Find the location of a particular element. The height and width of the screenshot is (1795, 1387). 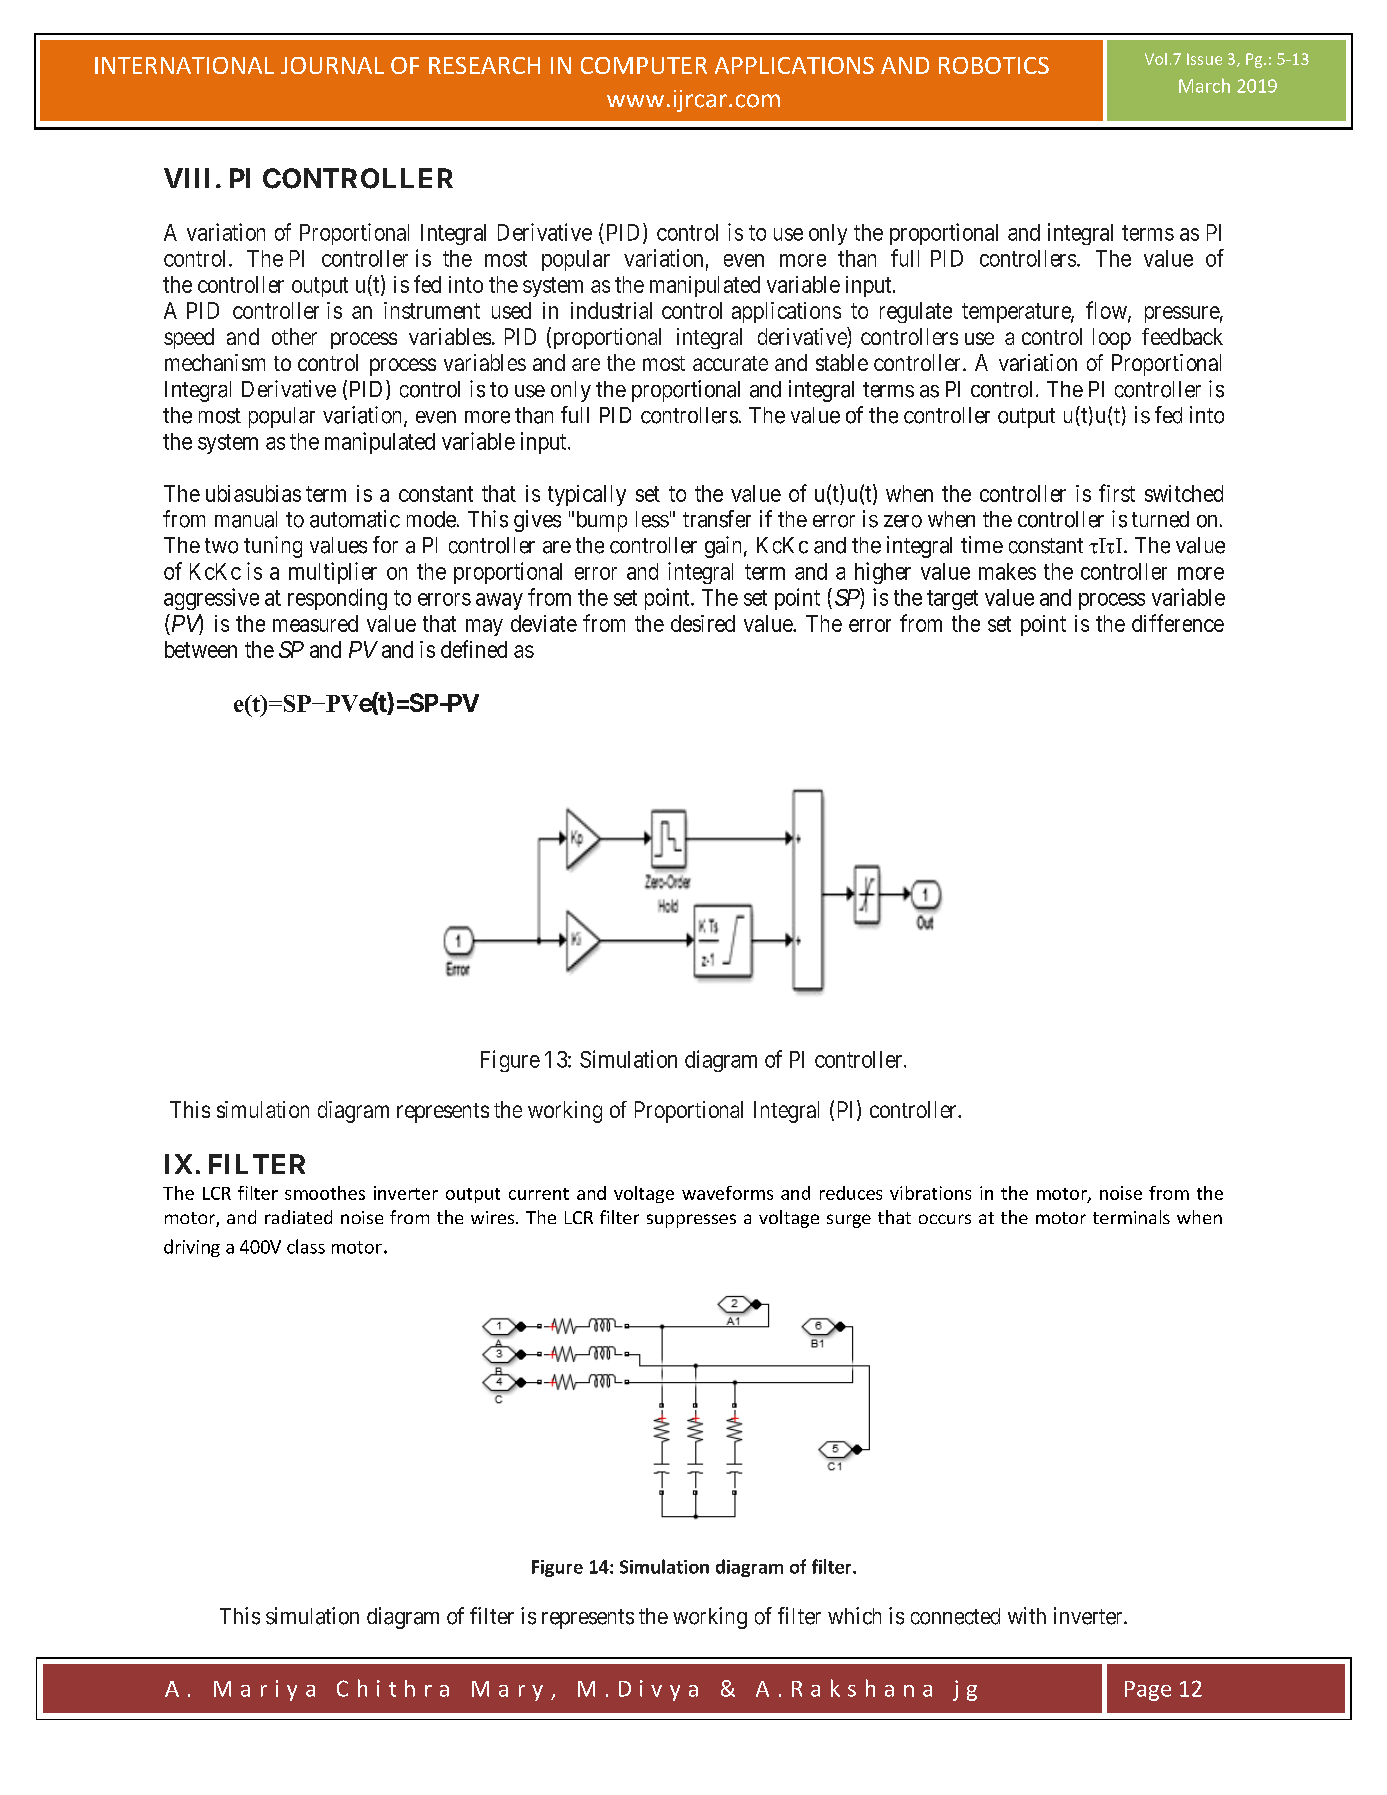

ROBOTICS is located at coordinates (994, 65).
